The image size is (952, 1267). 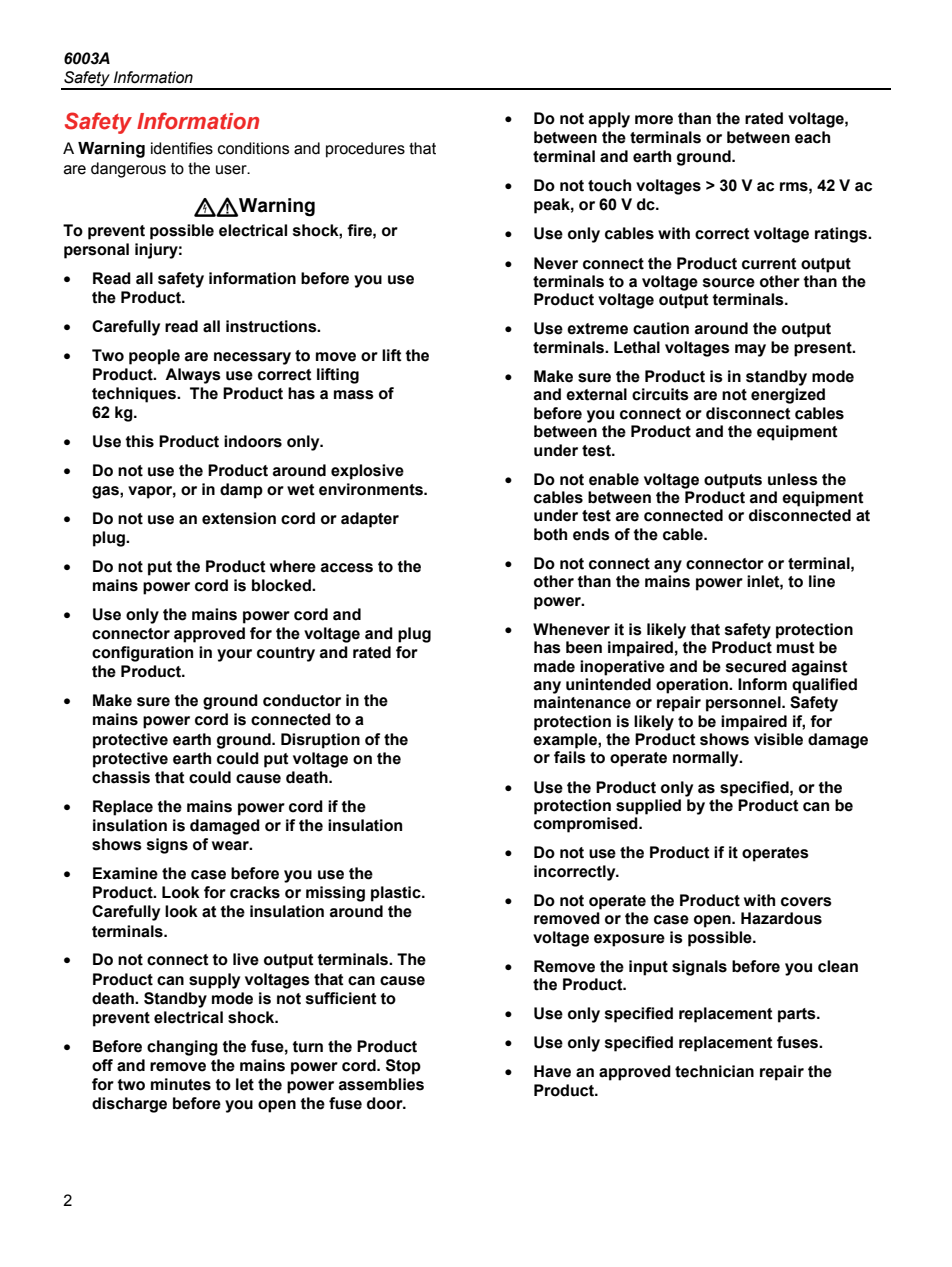 I want to click on plastic, so click(x=397, y=894).
